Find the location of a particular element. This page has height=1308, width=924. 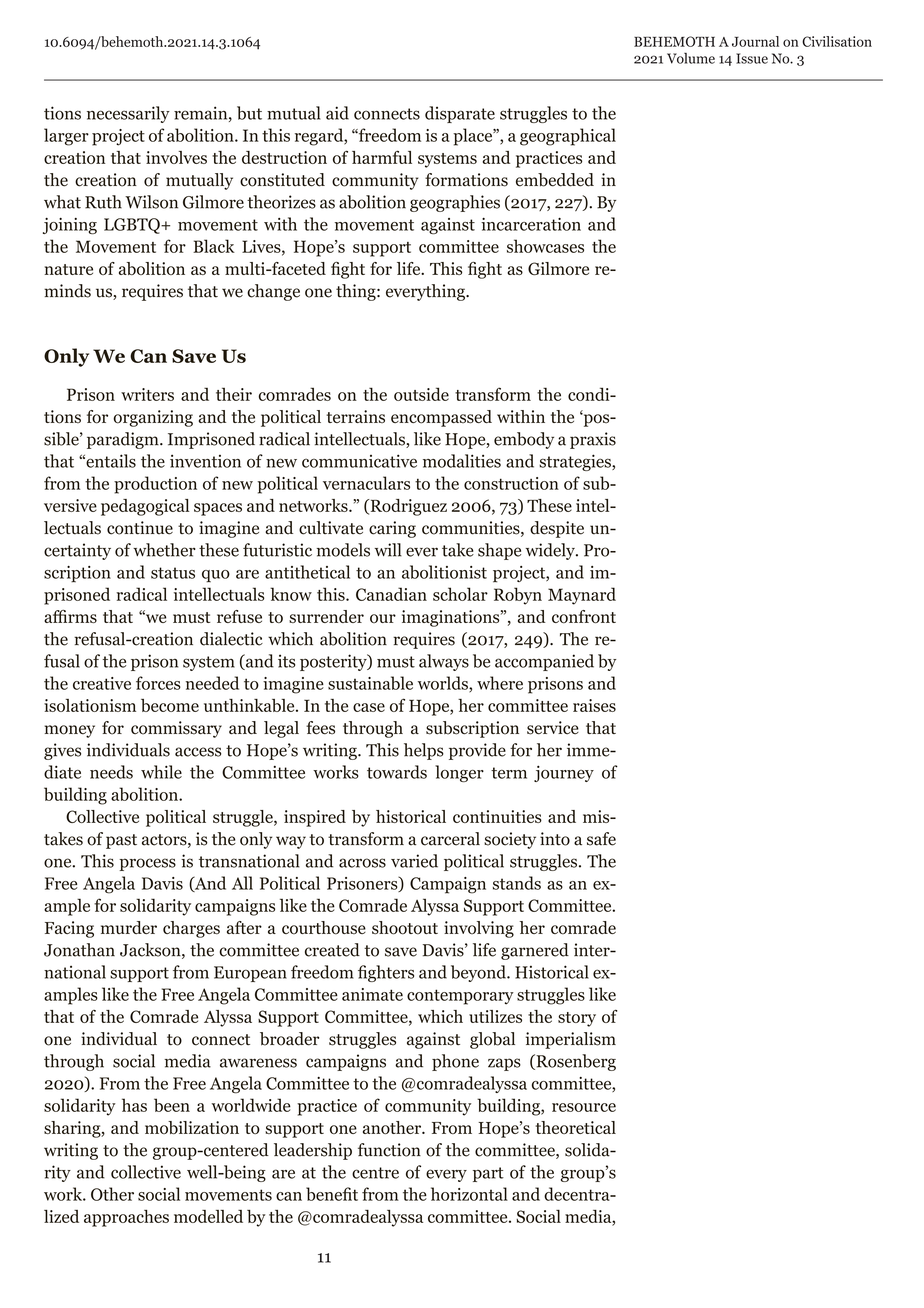

modalities is located at coordinates (462, 461).
